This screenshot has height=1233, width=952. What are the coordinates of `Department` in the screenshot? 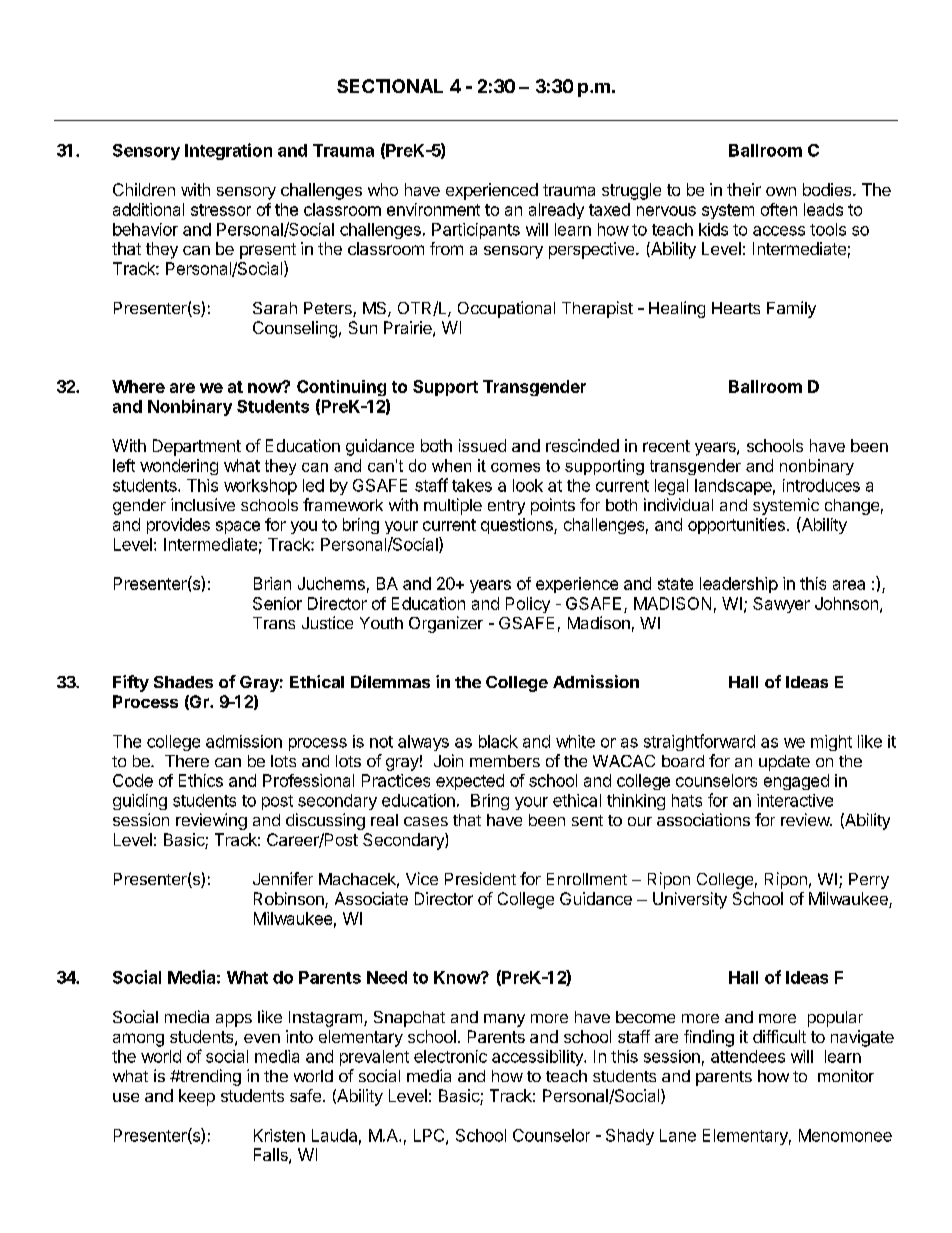 It's located at (197, 447).
